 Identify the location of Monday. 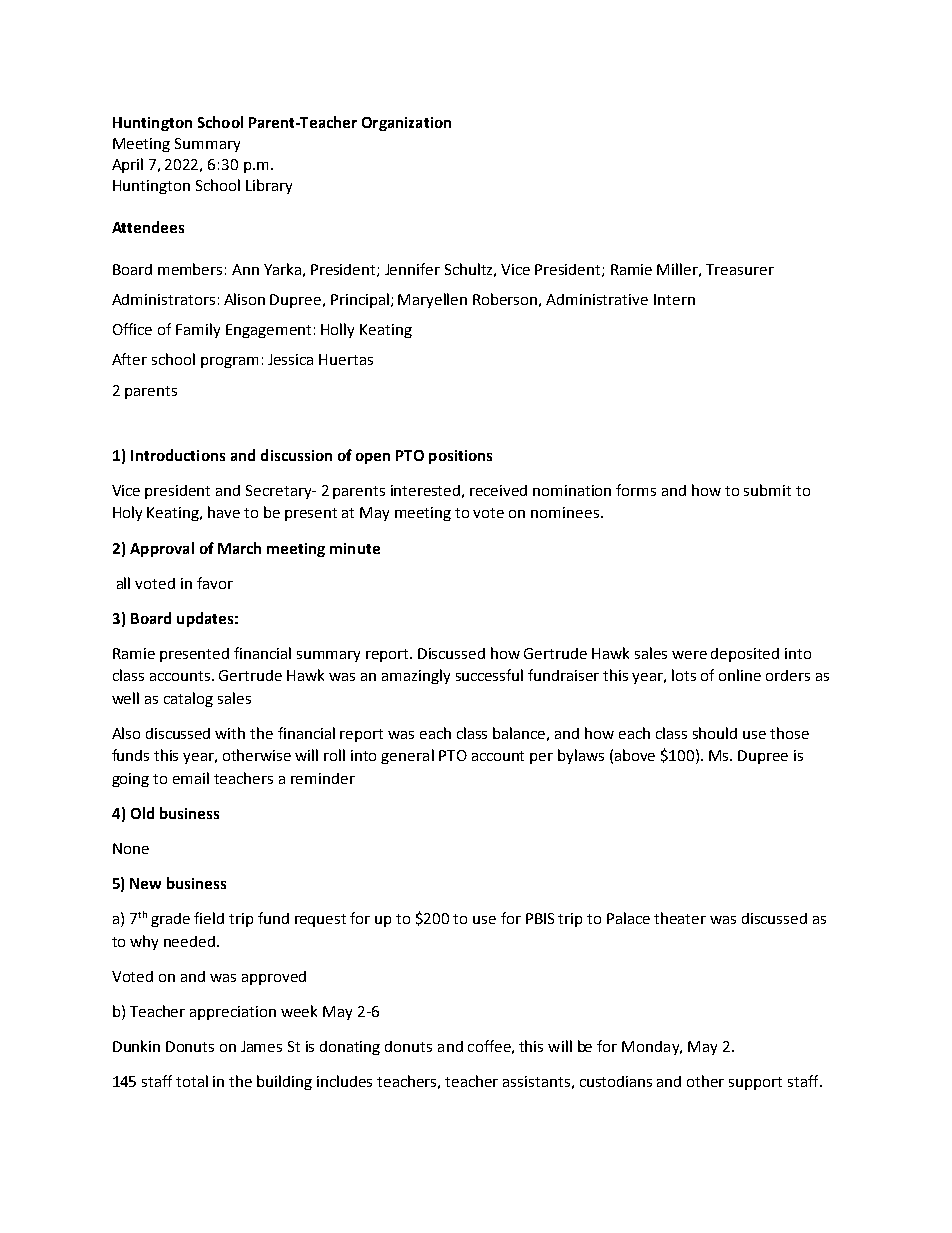
(652, 1048).
